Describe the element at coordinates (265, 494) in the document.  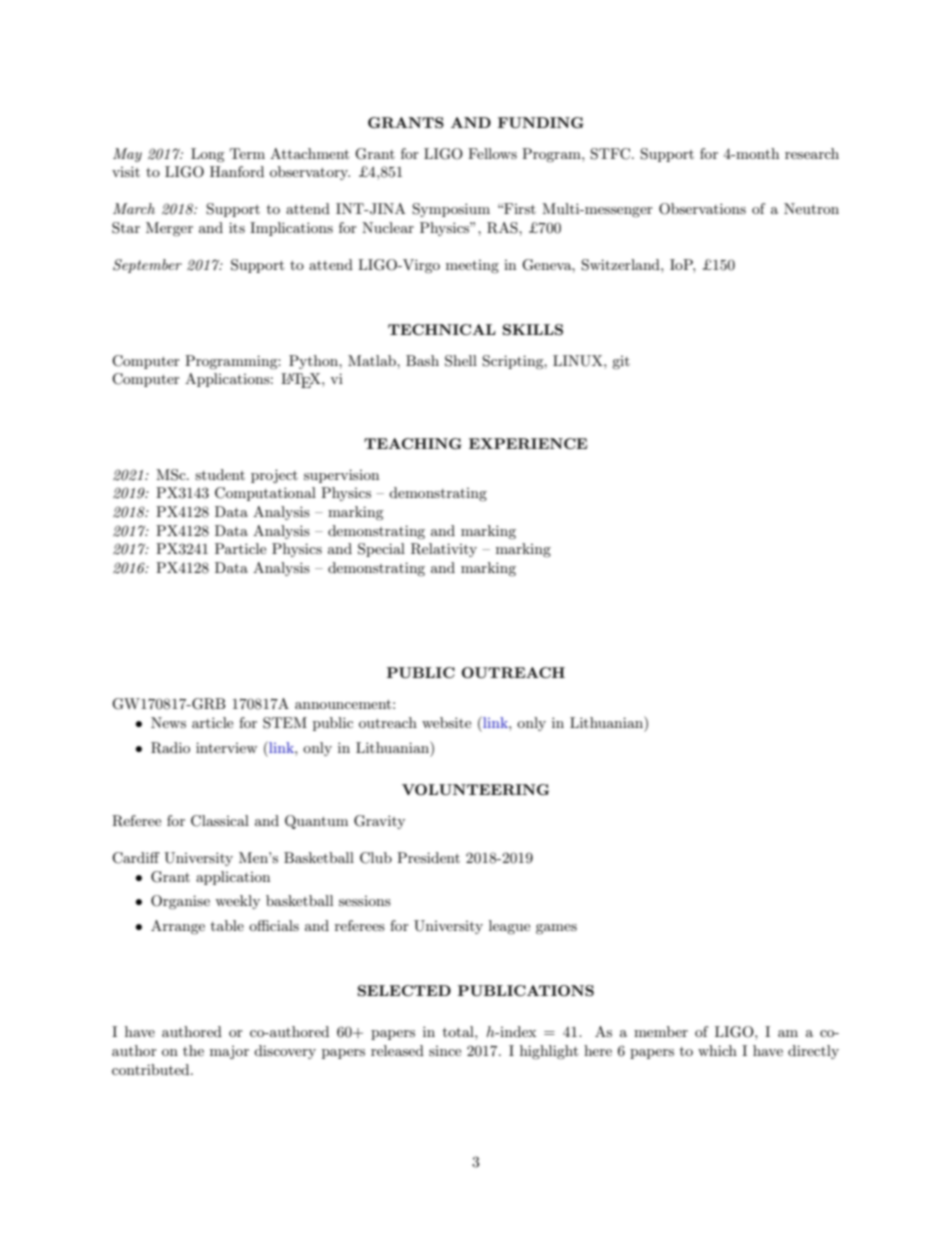
I see `Computational` at that location.
